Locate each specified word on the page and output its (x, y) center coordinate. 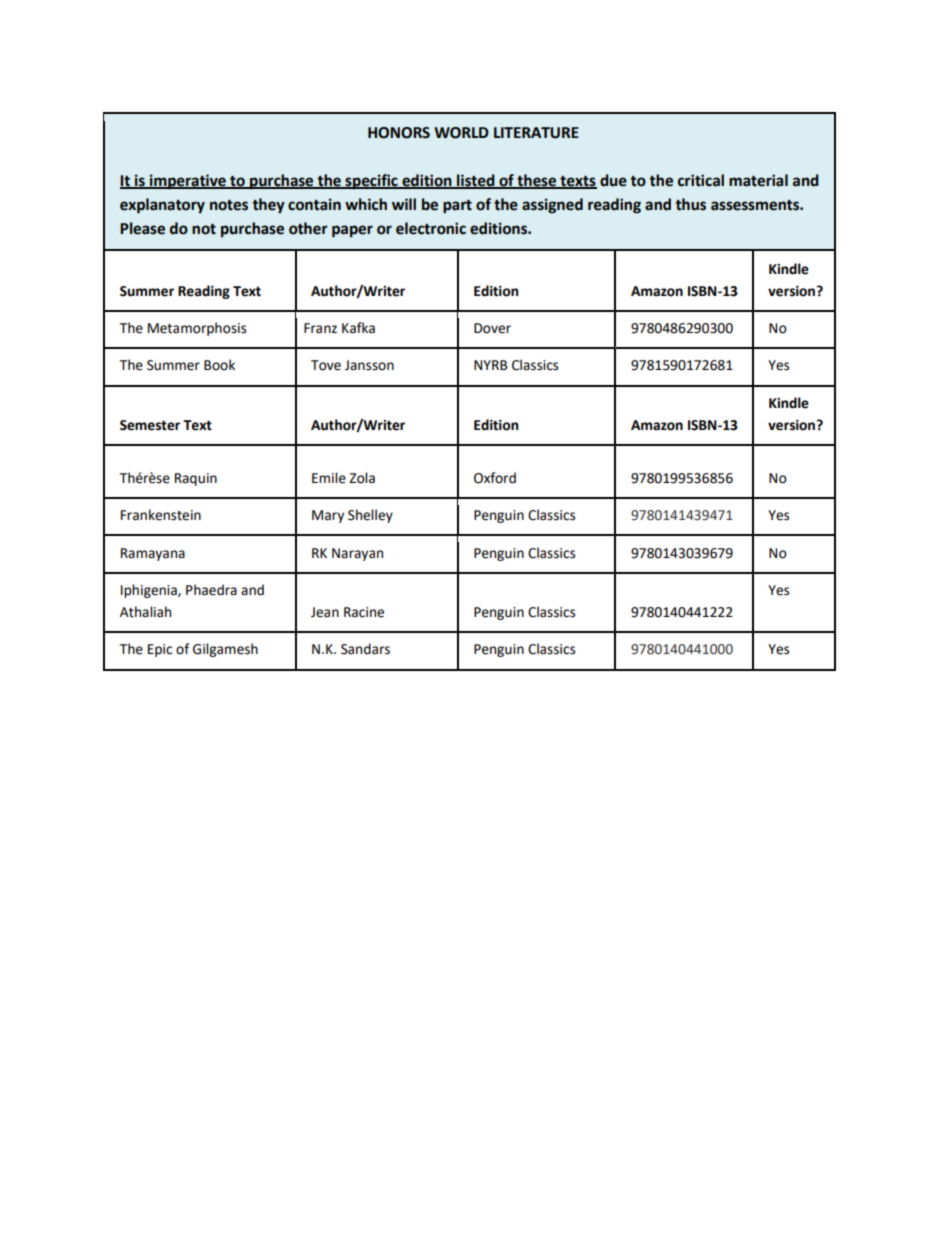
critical (701, 180)
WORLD (461, 133)
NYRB (490, 365)
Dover (492, 328)
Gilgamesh (225, 650)
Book (219, 365)
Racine (364, 612)
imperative (188, 182)
